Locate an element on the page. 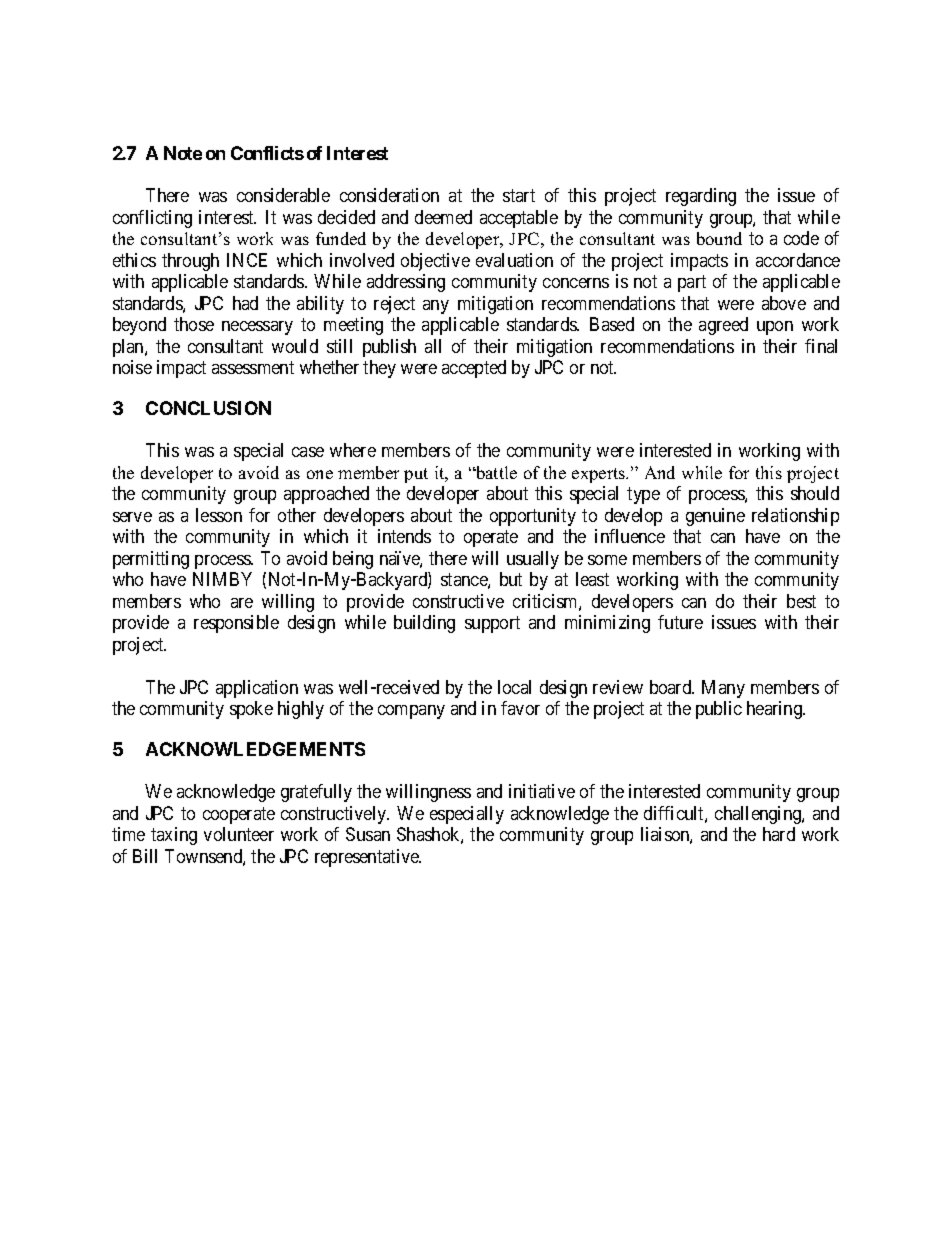 The width and height of the image is (952, 1233). genuine is located at coordinates (715, 517).
